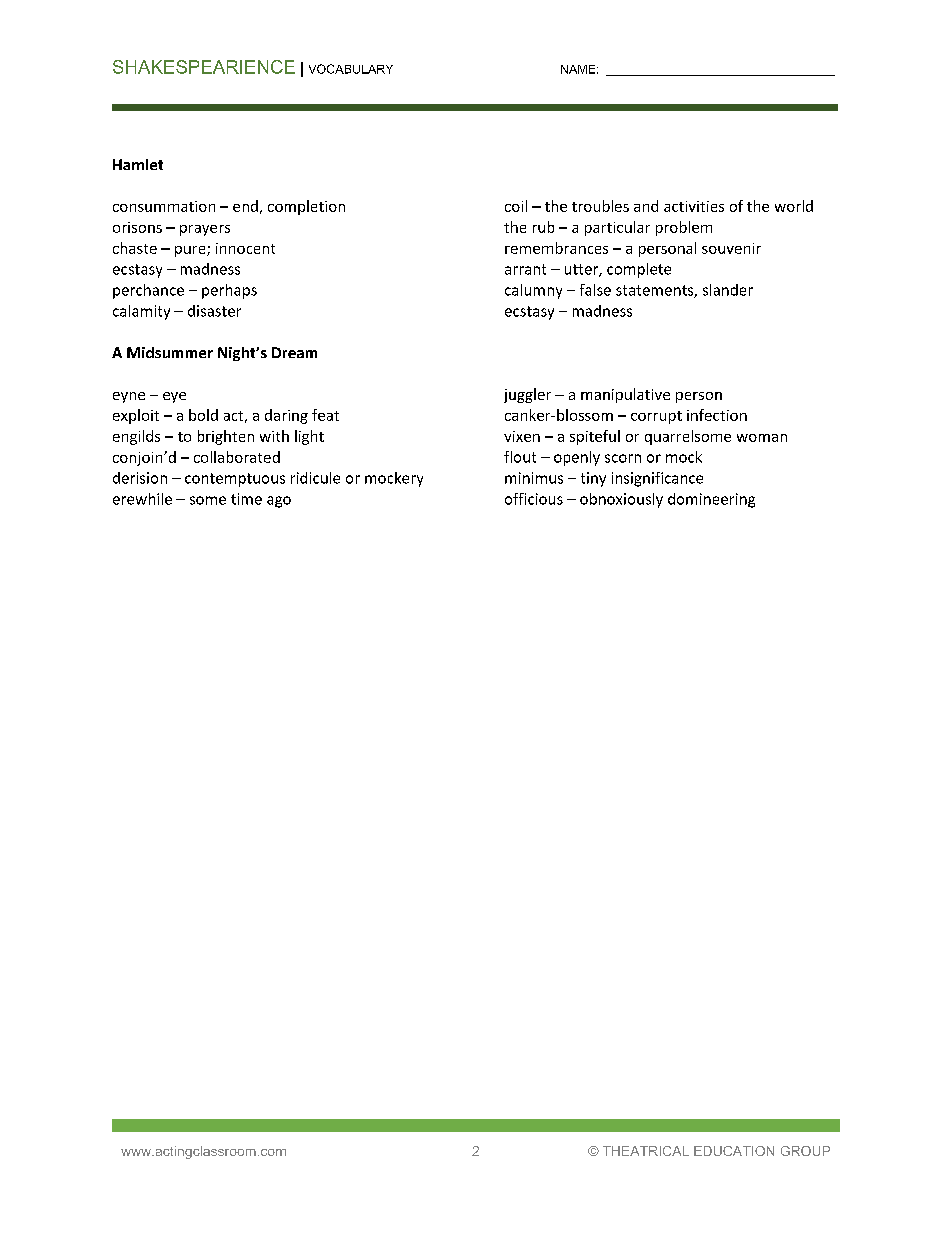 The height and width of the screenshot is (1233, 952). What do you see at coordinates (805, 1151) in the screenshot?
I see `GROUP` at bounding box center [805, 1151].
